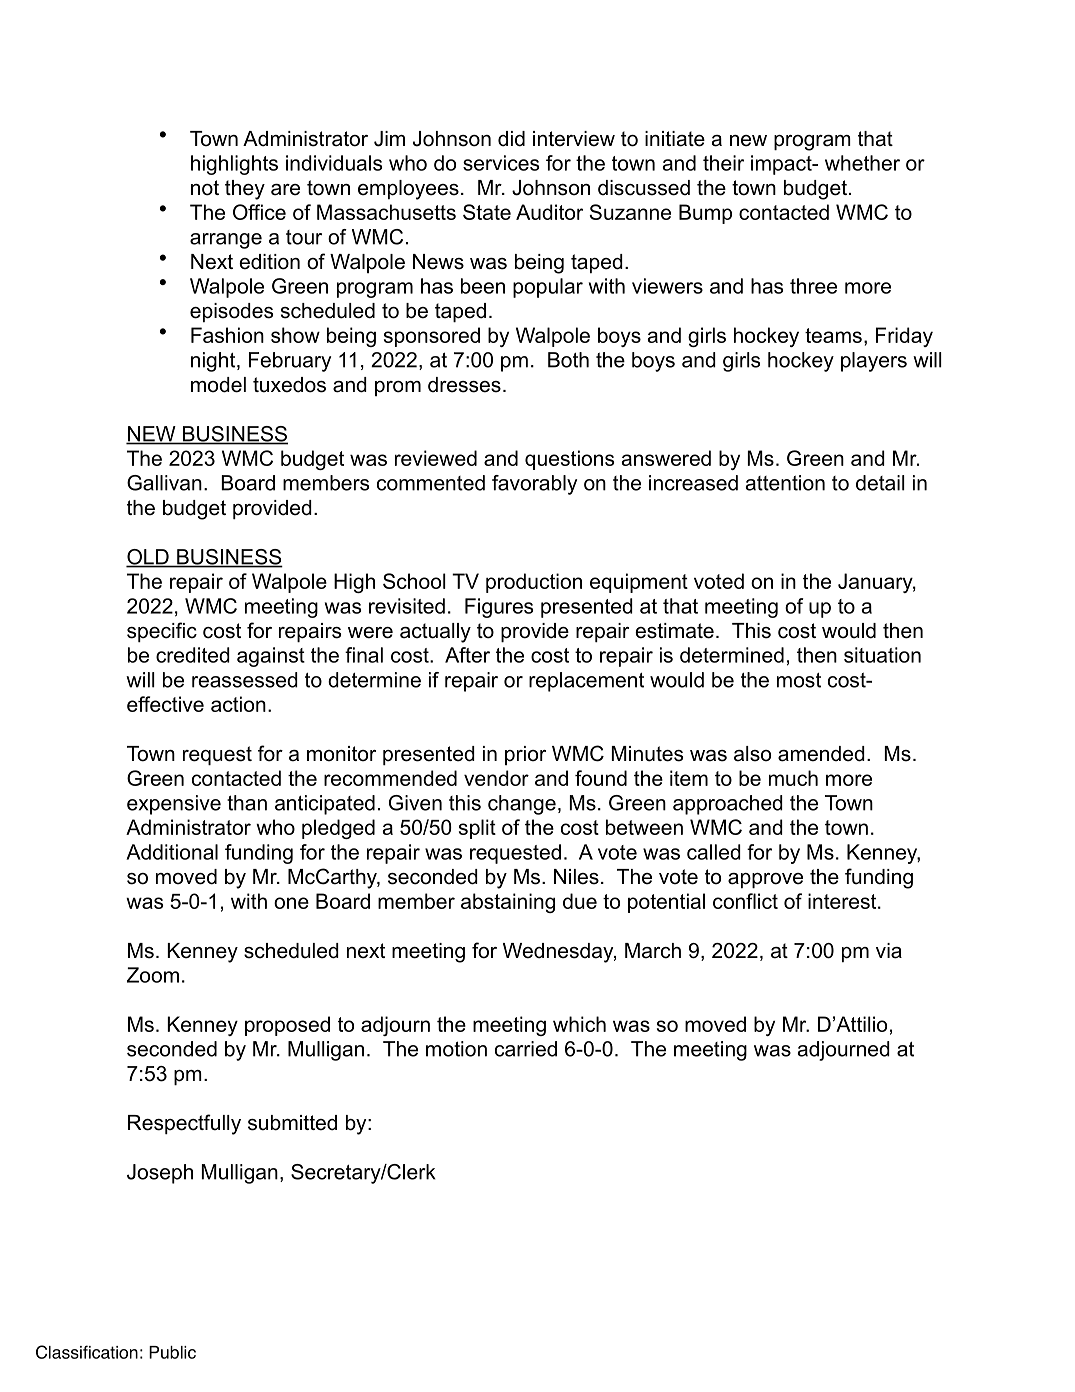  I want to click on interest, so click(843, 901).
